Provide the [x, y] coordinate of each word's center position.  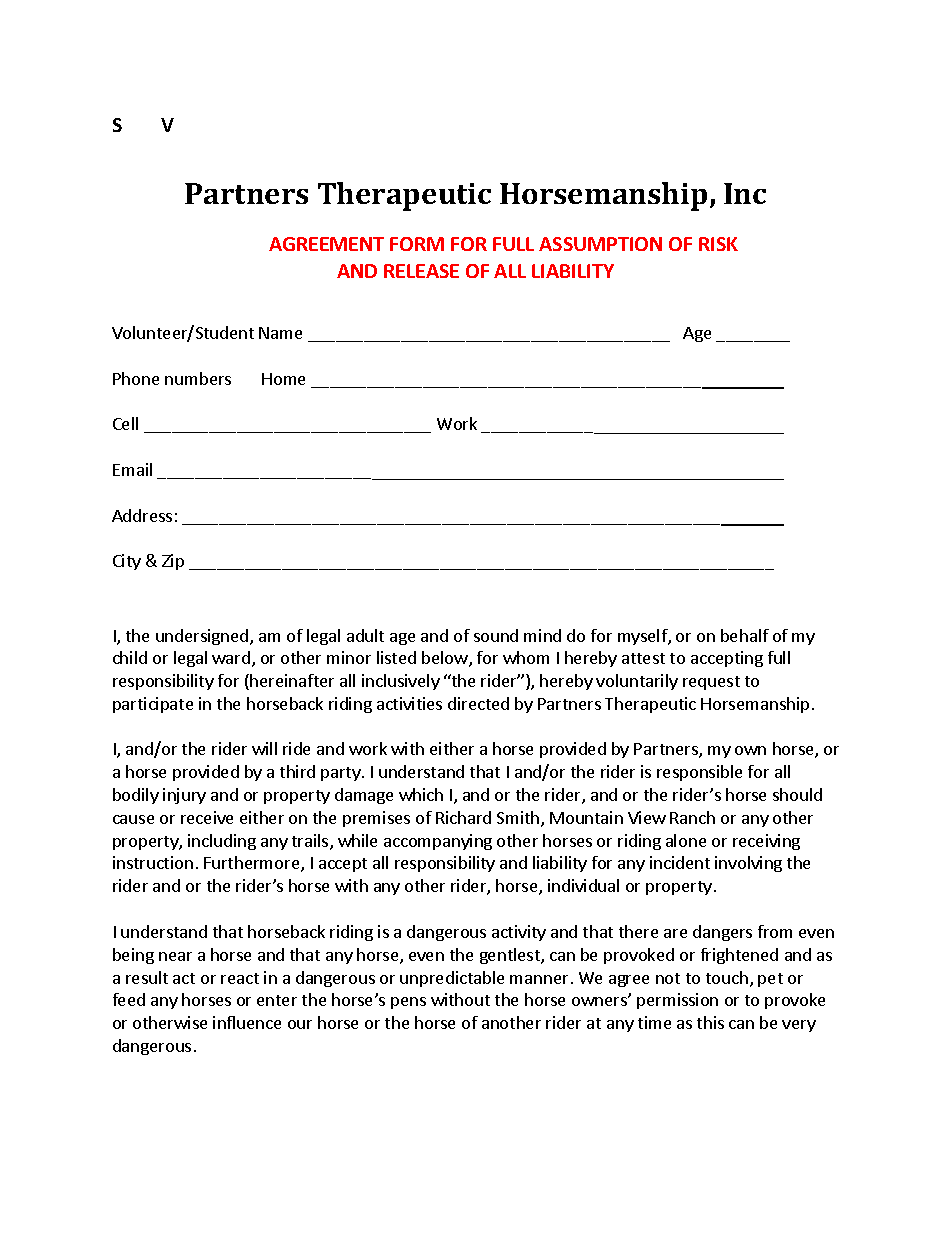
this [710, 1022]
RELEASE [421, 271]
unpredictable [452, 979]
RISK [718, 244]
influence [247, 1022]
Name [280, 333]
